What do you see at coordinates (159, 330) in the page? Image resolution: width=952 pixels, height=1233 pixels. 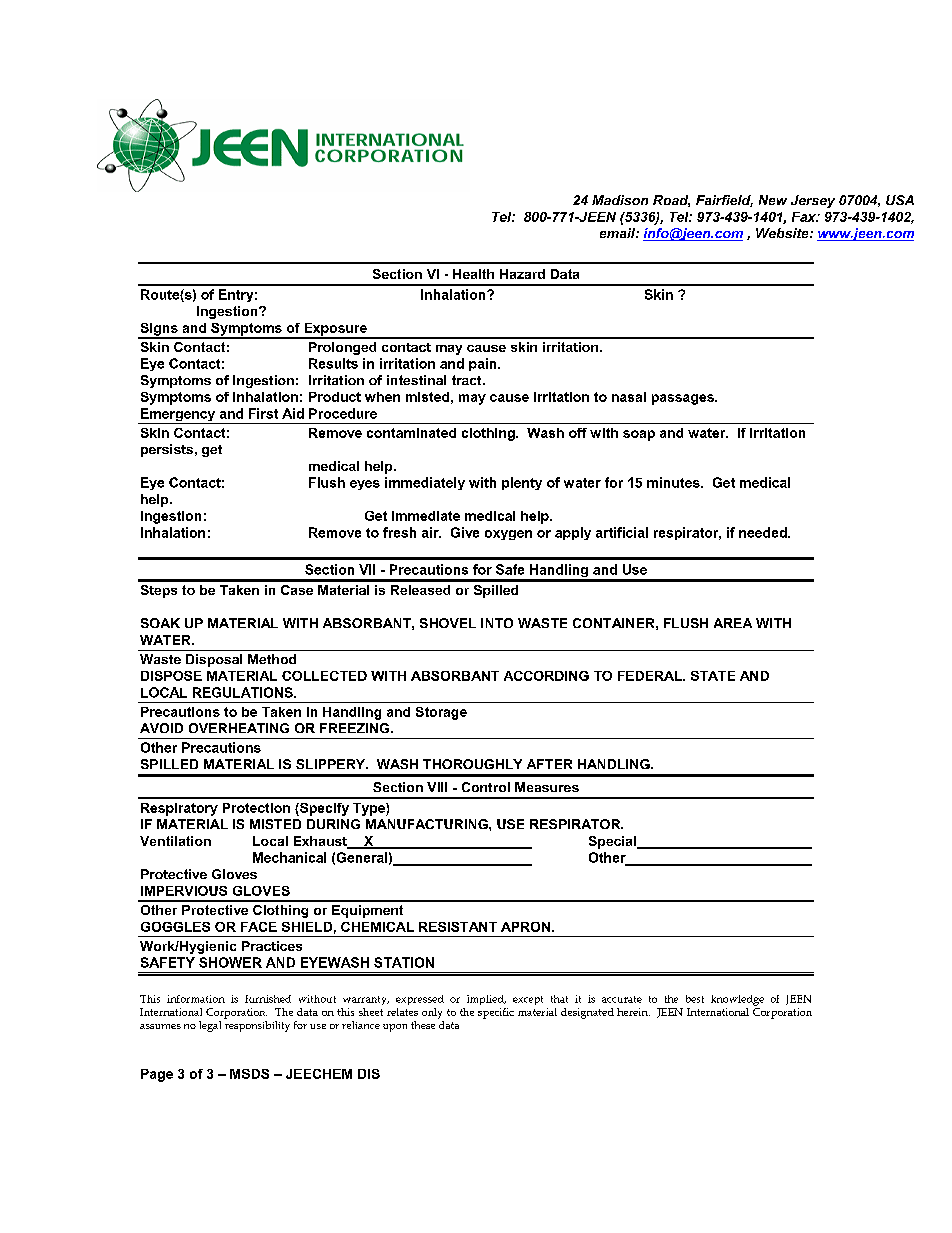 I see `Signs` at bounding box center [159, 330].
